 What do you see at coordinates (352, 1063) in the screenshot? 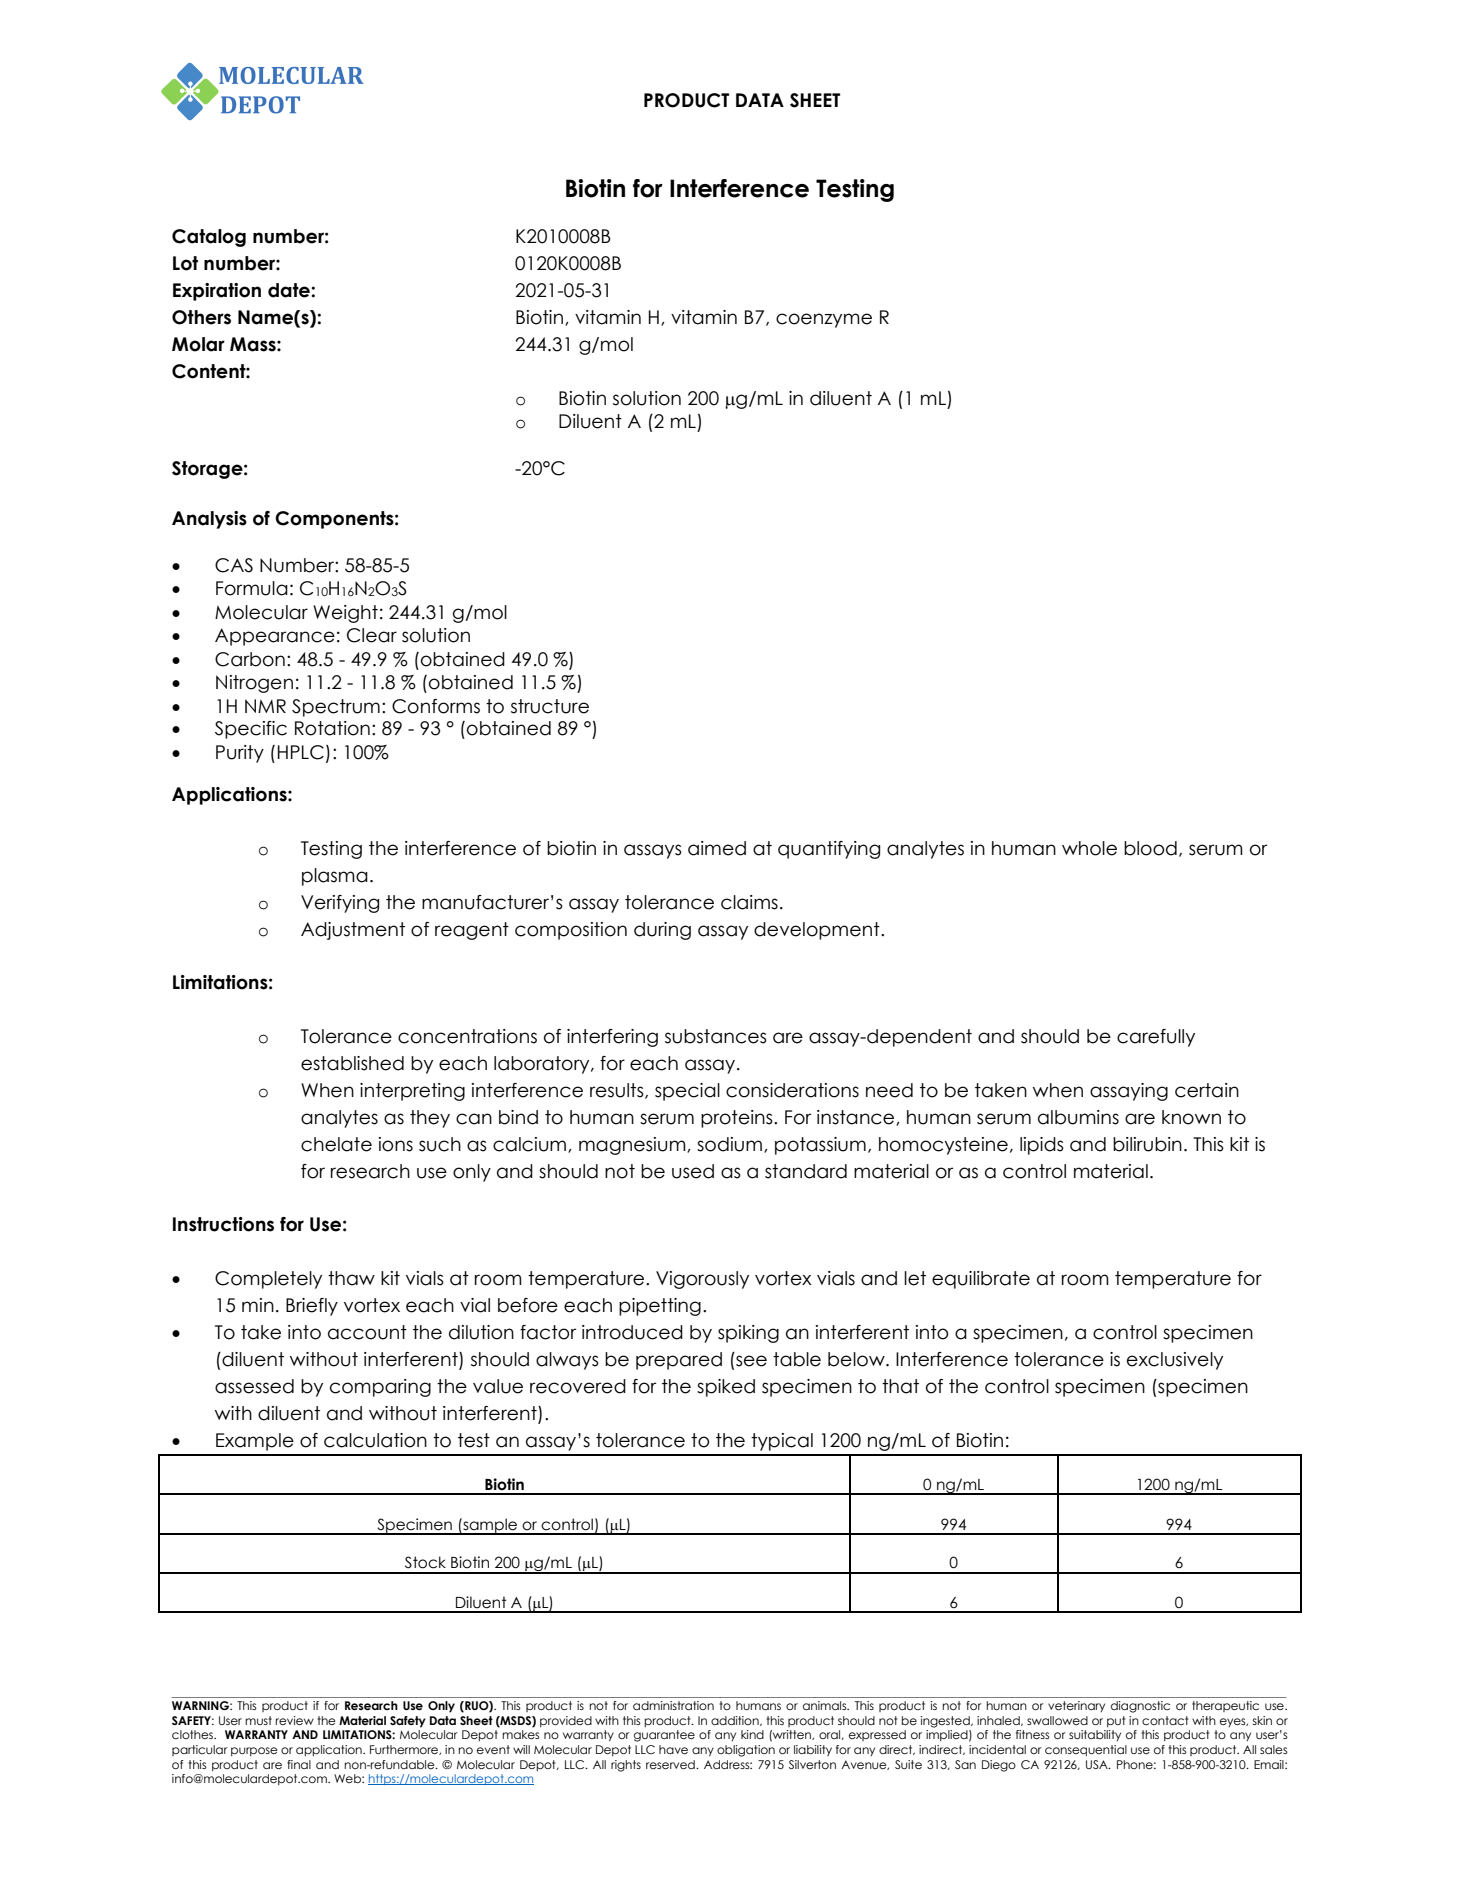
I see `established` at bounding box center [352, 1063].
